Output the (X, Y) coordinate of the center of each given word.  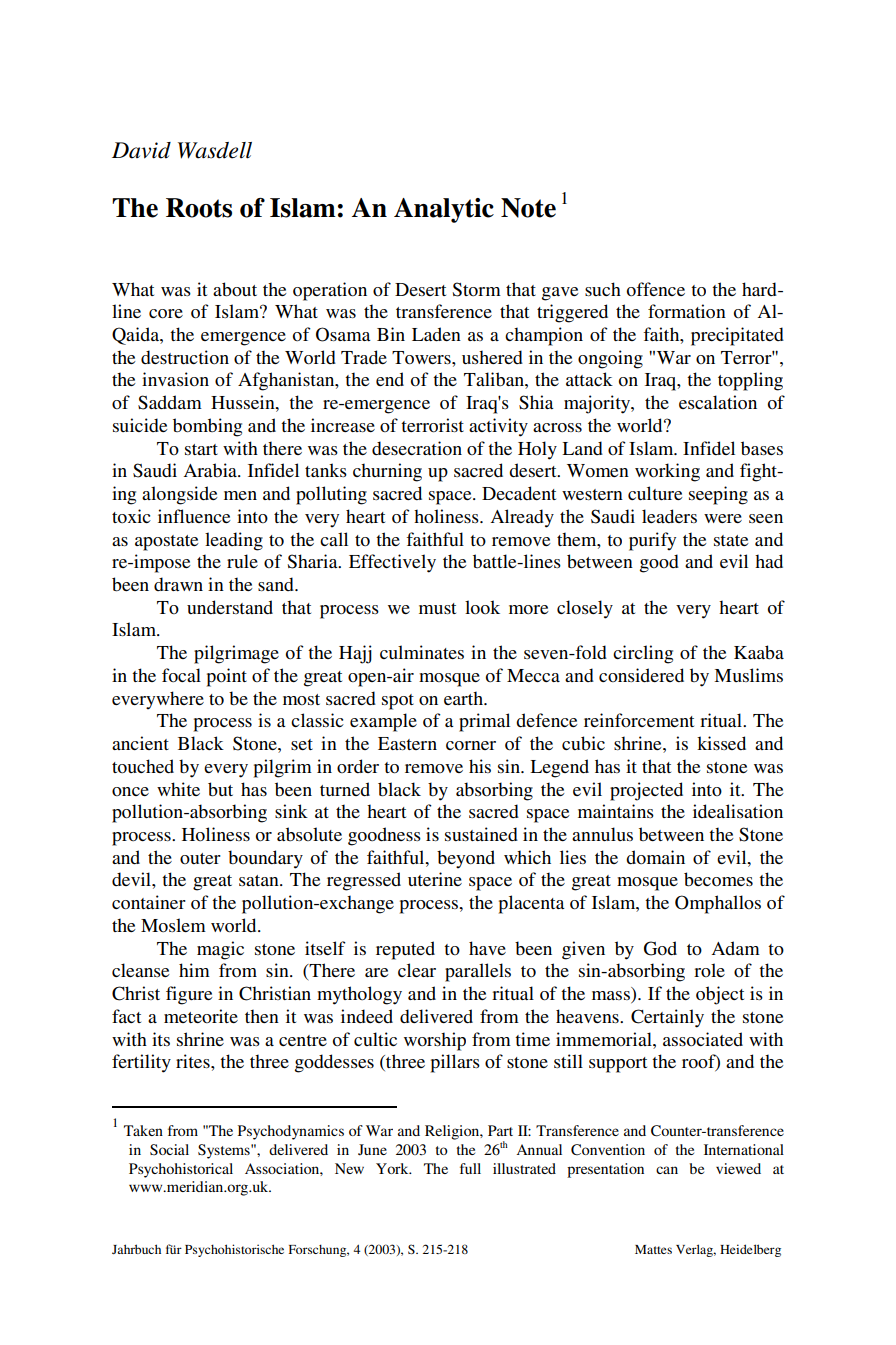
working (667, 472)
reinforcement (639, 720)
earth (464, 698)
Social (169, 1150)
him (194, 970)
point (227, 677)
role (709, 970)
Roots (199, 208)
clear (417, 970)
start (201, 449)
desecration (417, 448)
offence (656, 289)
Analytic (444, 210)
